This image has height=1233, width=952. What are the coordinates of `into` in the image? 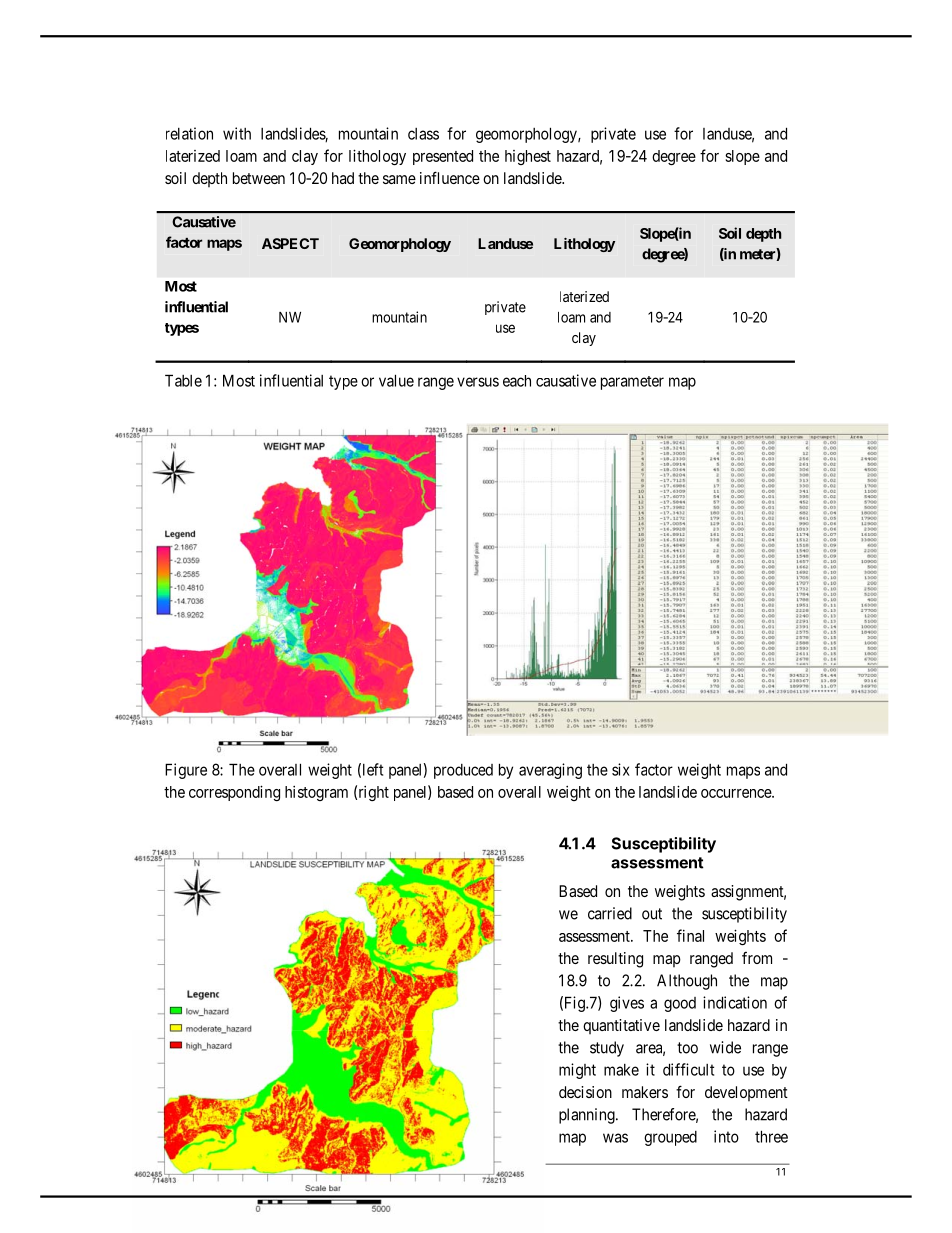 It's located at (726, 1136).
